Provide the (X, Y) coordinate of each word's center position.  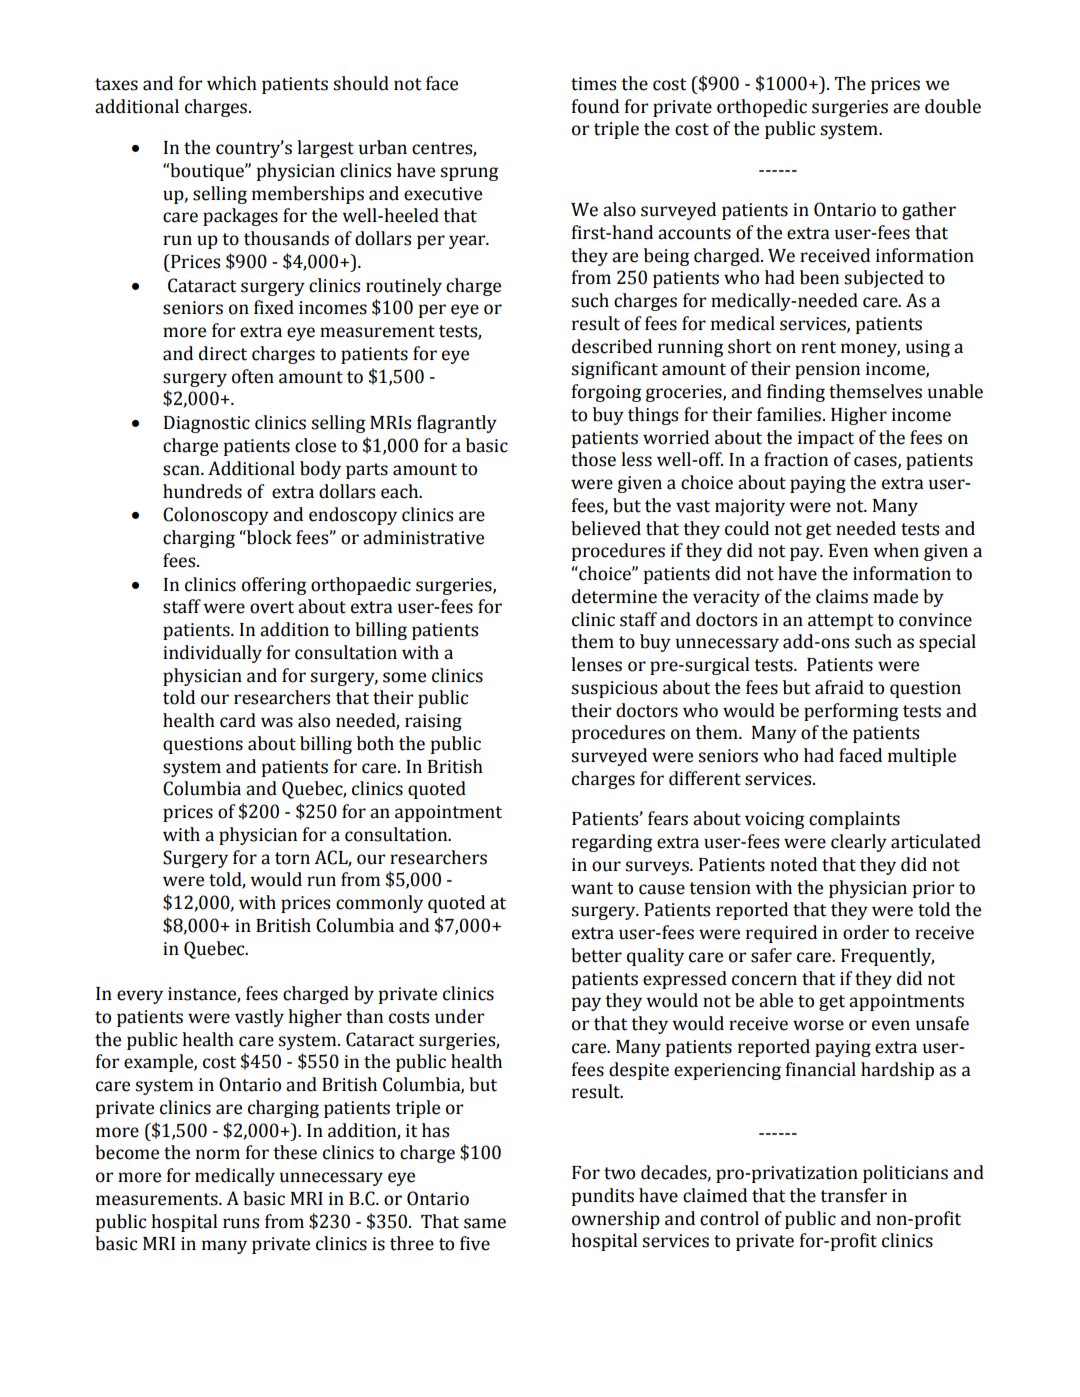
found (595, 106)
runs (241, 1223)
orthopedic (762, 108)
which (232, 83)
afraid (839, 687)
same (485, 1223)
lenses (596, 664)
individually (212, 654)
